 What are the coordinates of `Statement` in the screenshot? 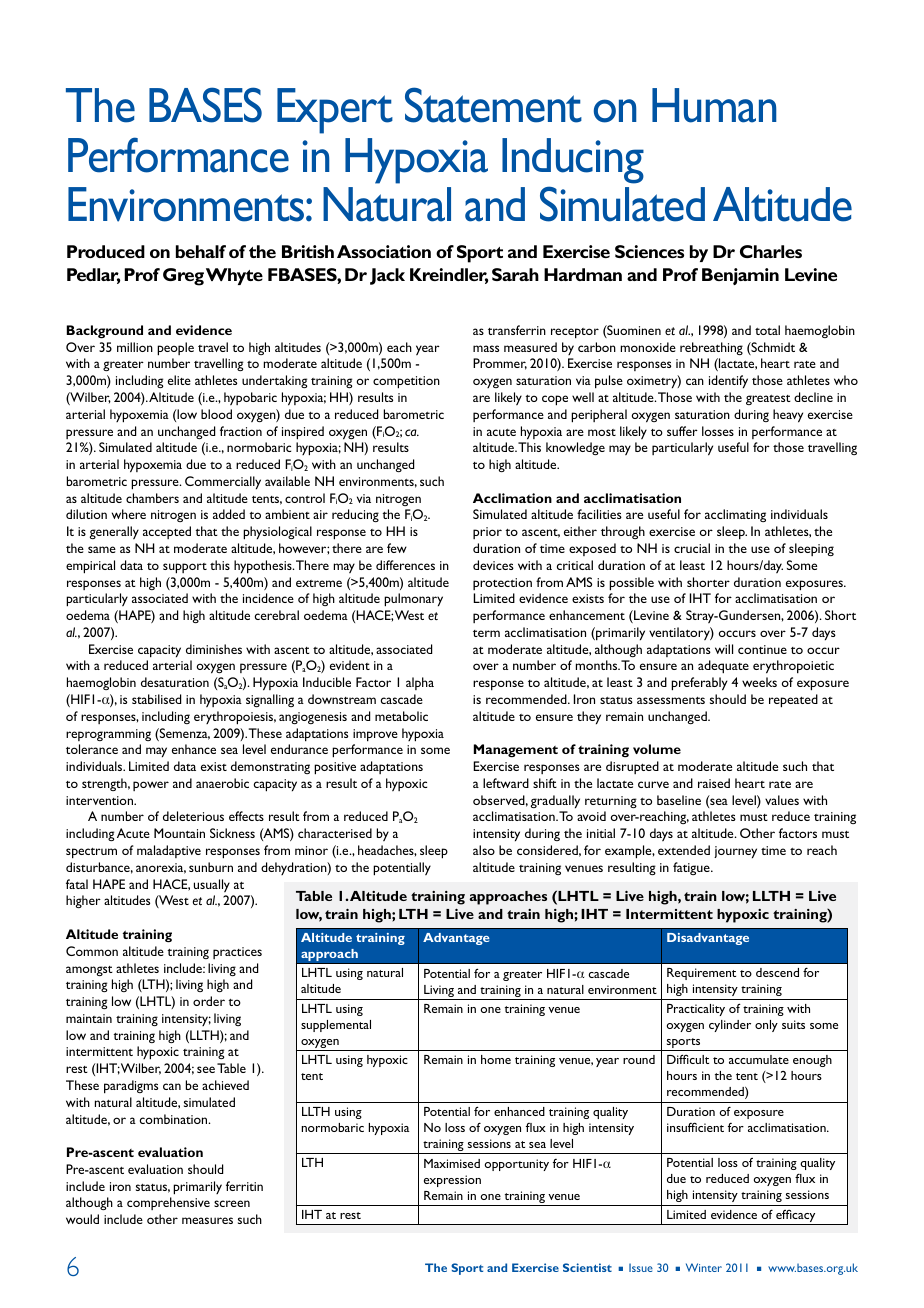 It's located at (493, 105).
